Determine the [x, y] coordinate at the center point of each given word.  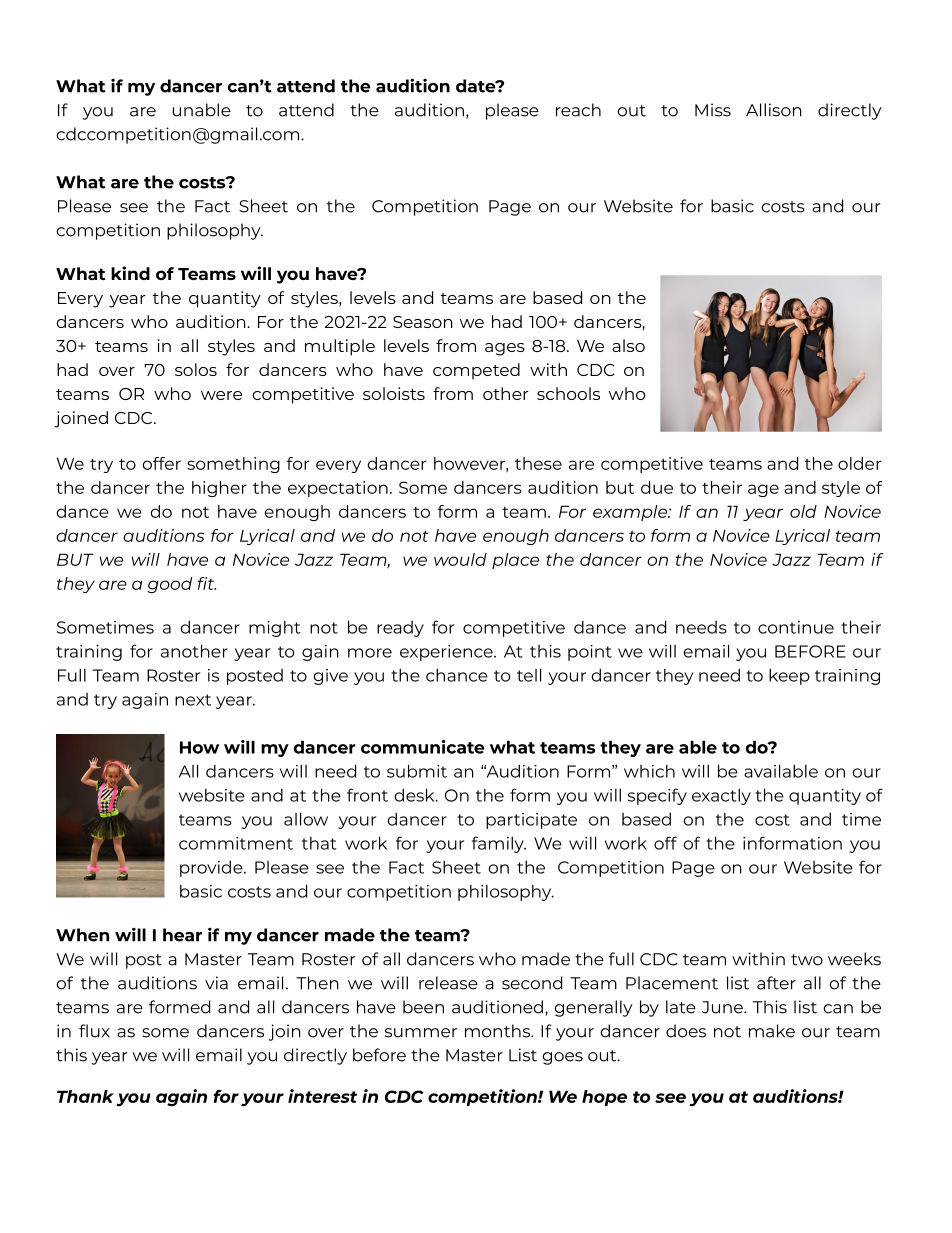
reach [578, 110]
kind [130, 273]
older [859, 463]
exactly [721, 797]
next [193, 700]
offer [161, 463]
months [498, 1031]
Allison [774, 110]
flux [94, 1031]
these [538, 463]
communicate [423, 747]
